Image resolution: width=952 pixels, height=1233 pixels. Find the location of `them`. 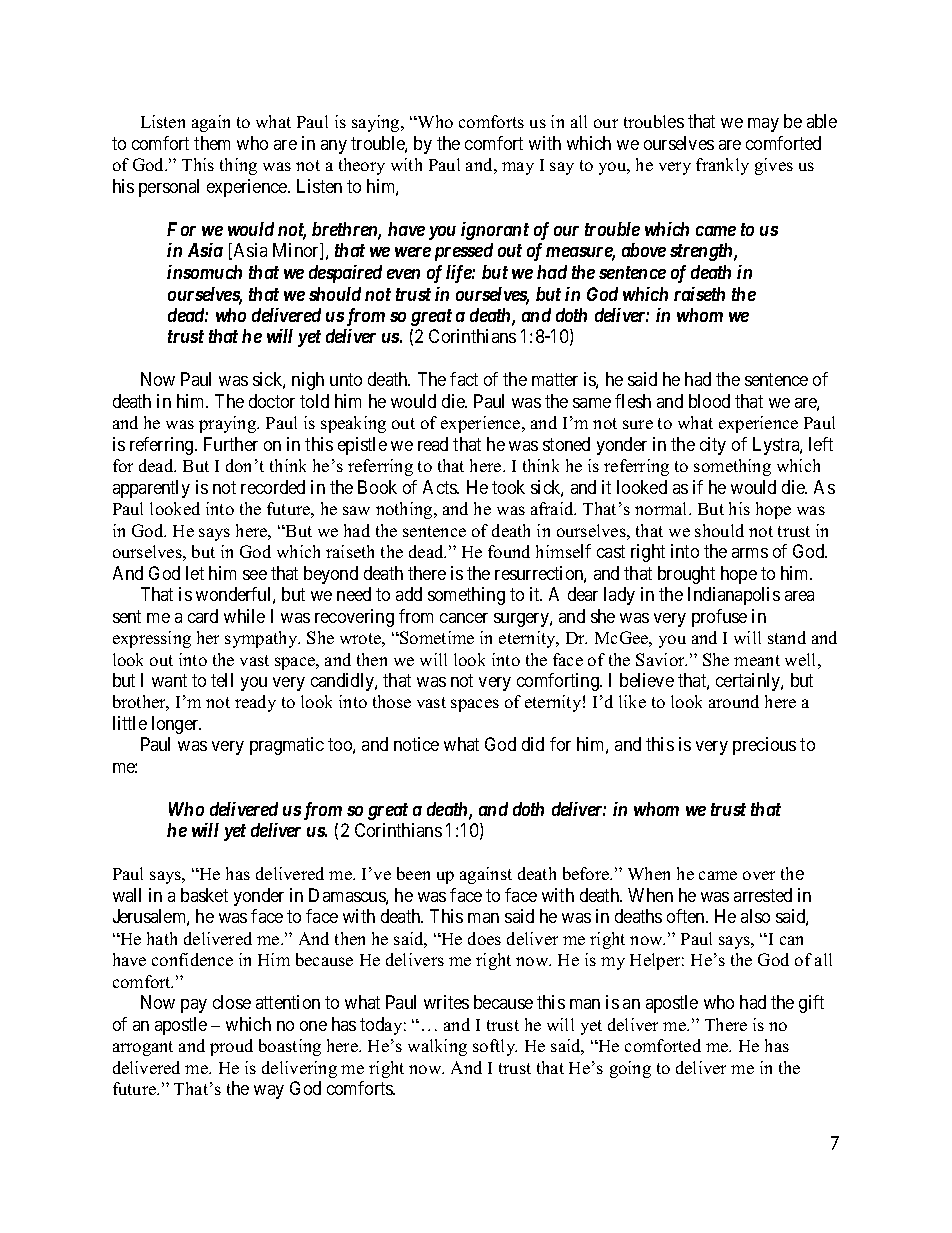

them is located at coordinates (212, 143).
